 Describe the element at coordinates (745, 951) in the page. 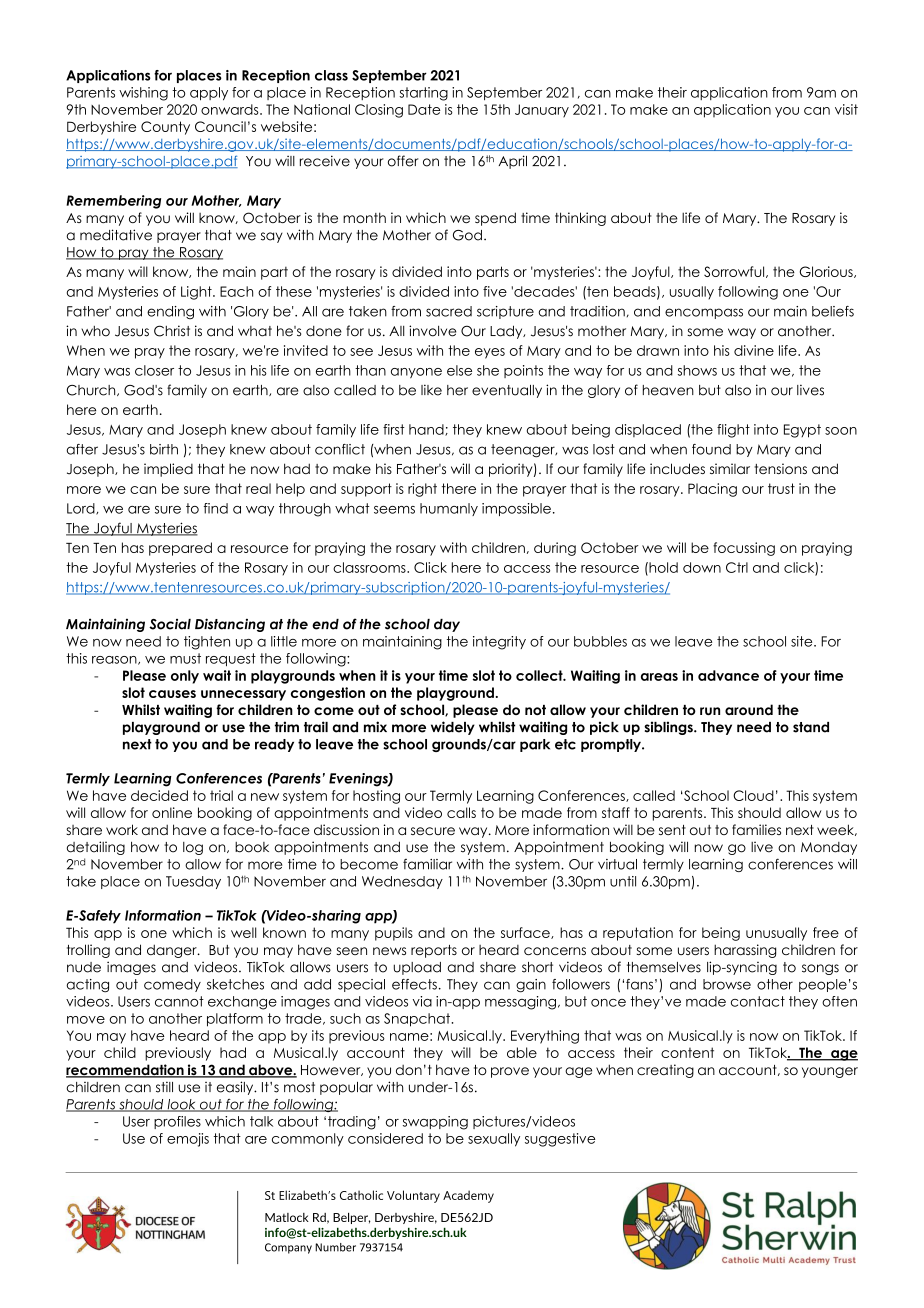

I see `harassing` at that location.
